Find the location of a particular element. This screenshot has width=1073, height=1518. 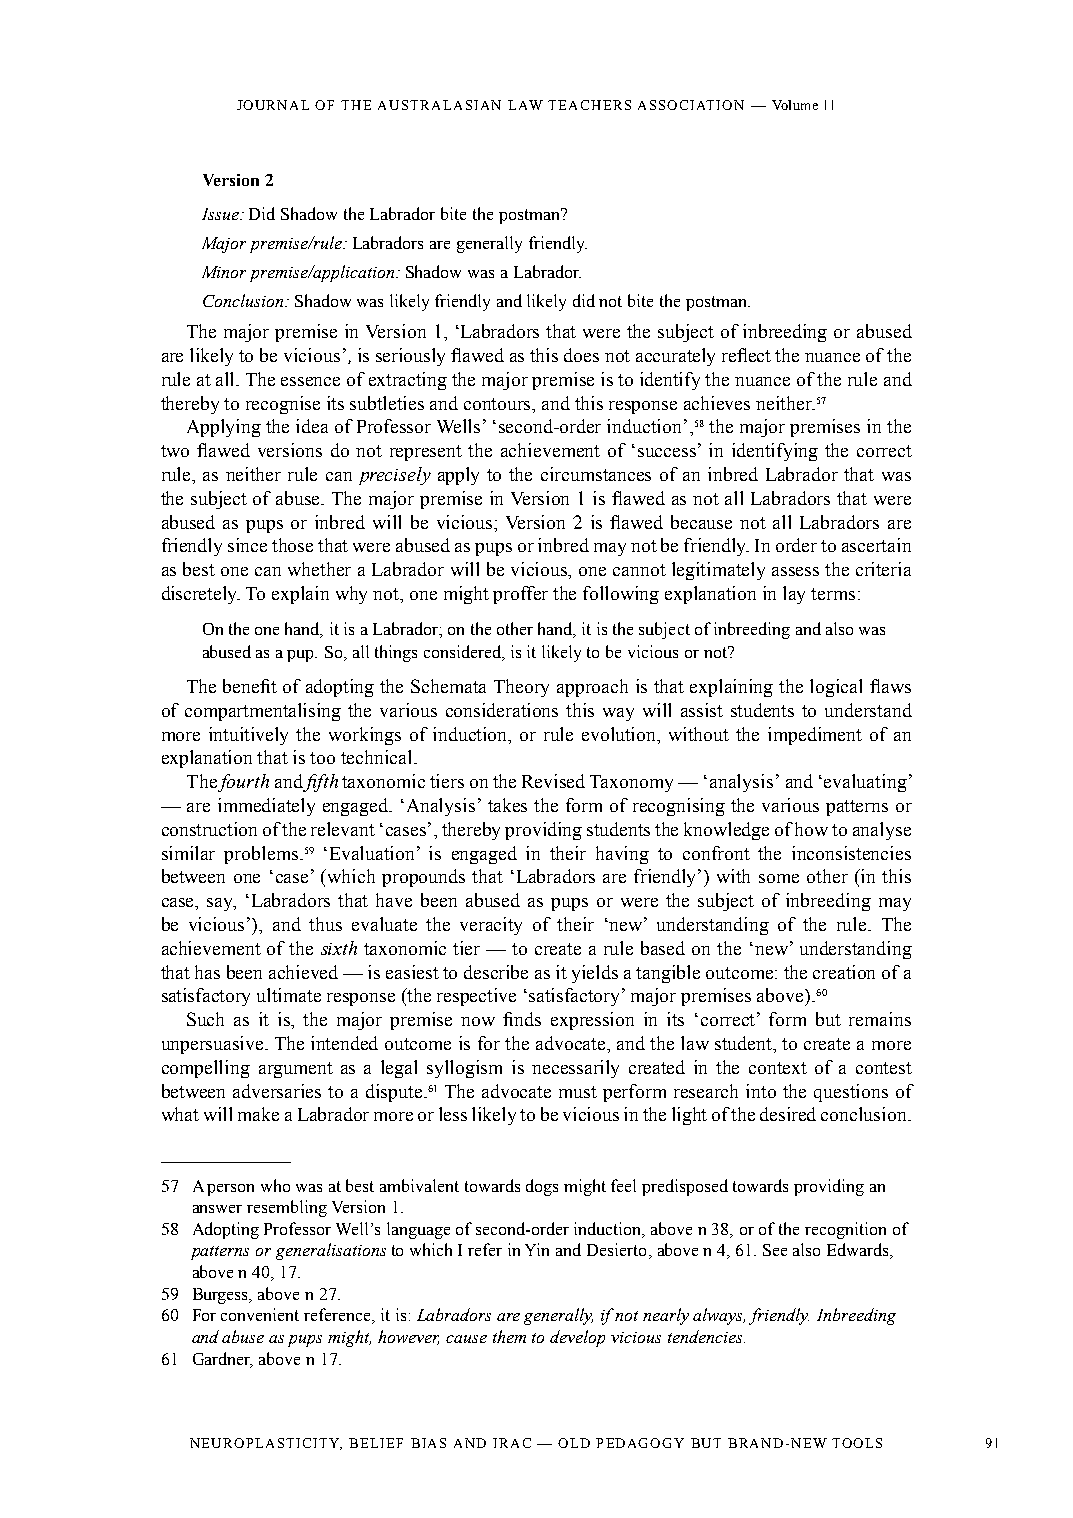

Neuroplasticity is located at coordinates (266, 1444).
